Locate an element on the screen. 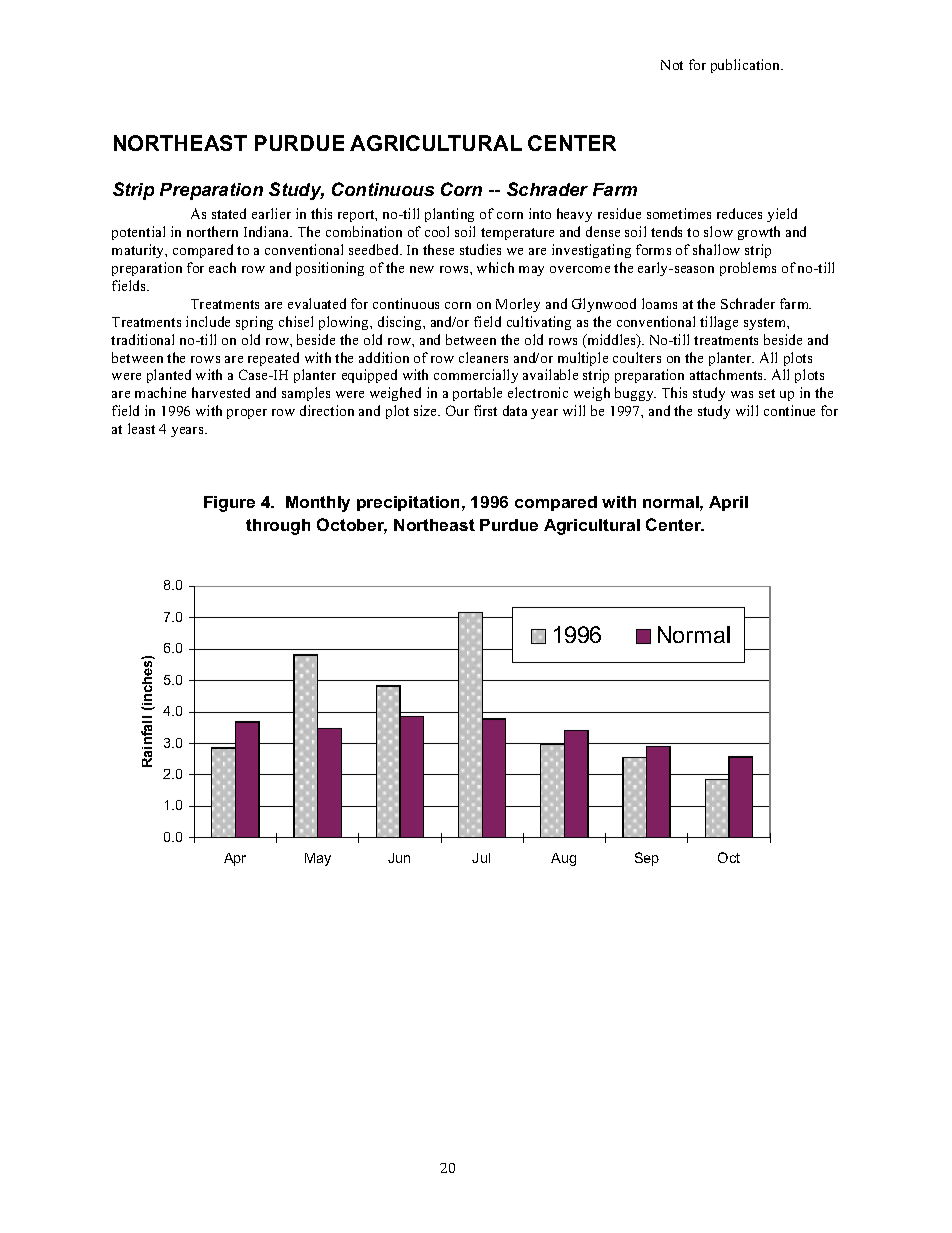 This screenshot has width=952, height=1233. Figure is located at coordinates (229, 504).
